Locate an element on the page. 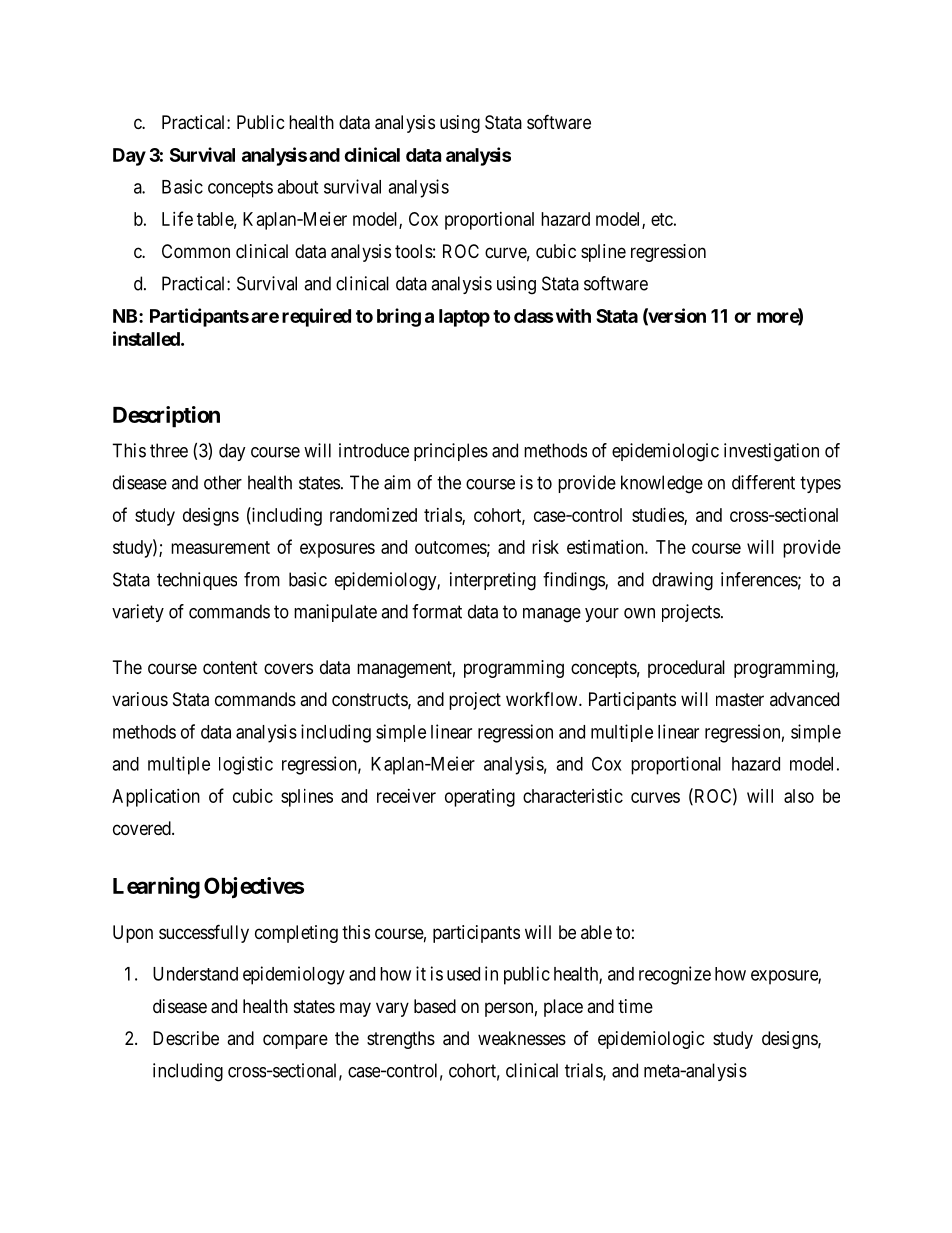  Life is located at coordinates (177, 218).
